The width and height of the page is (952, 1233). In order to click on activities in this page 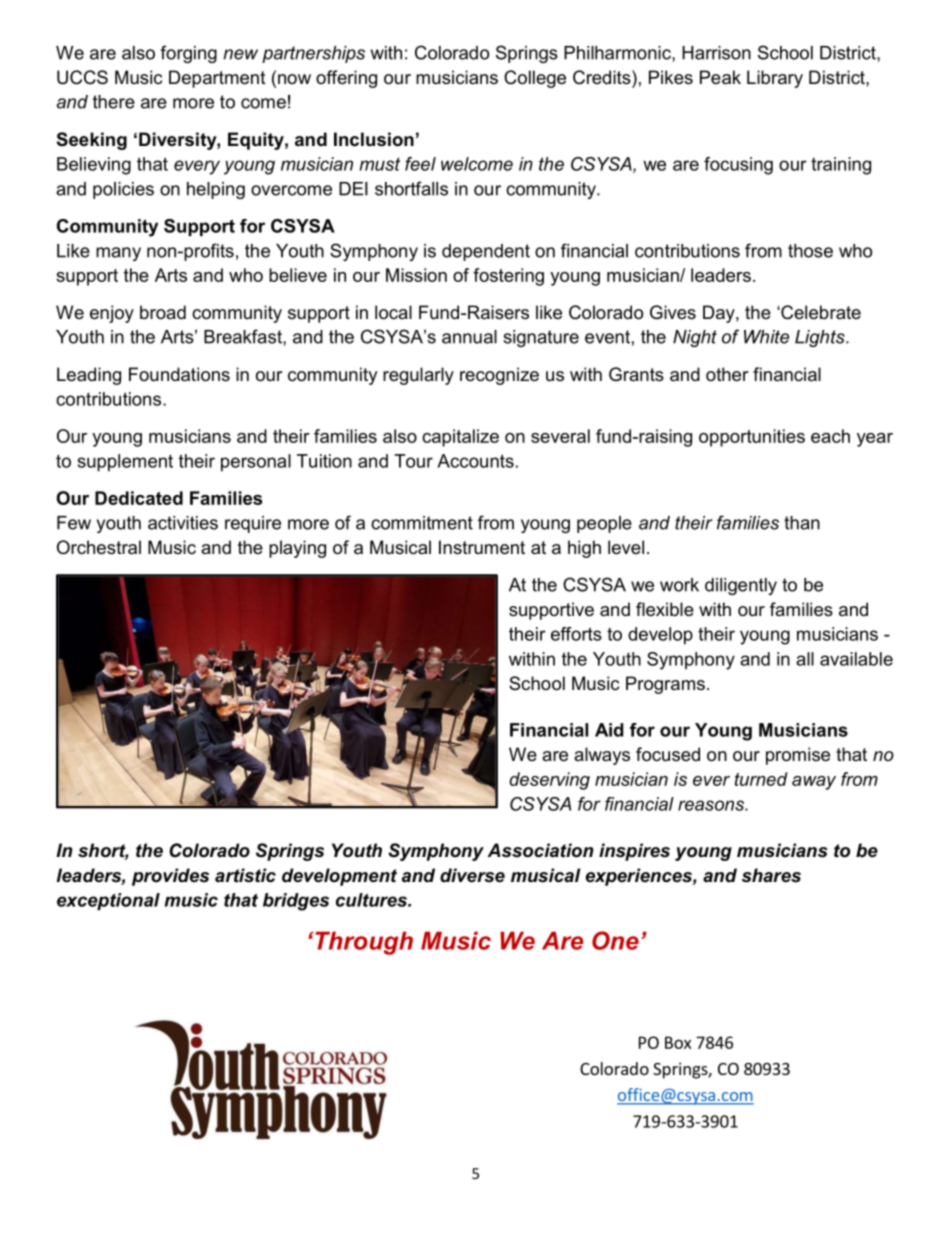, I will do `click(183, 523)`.
